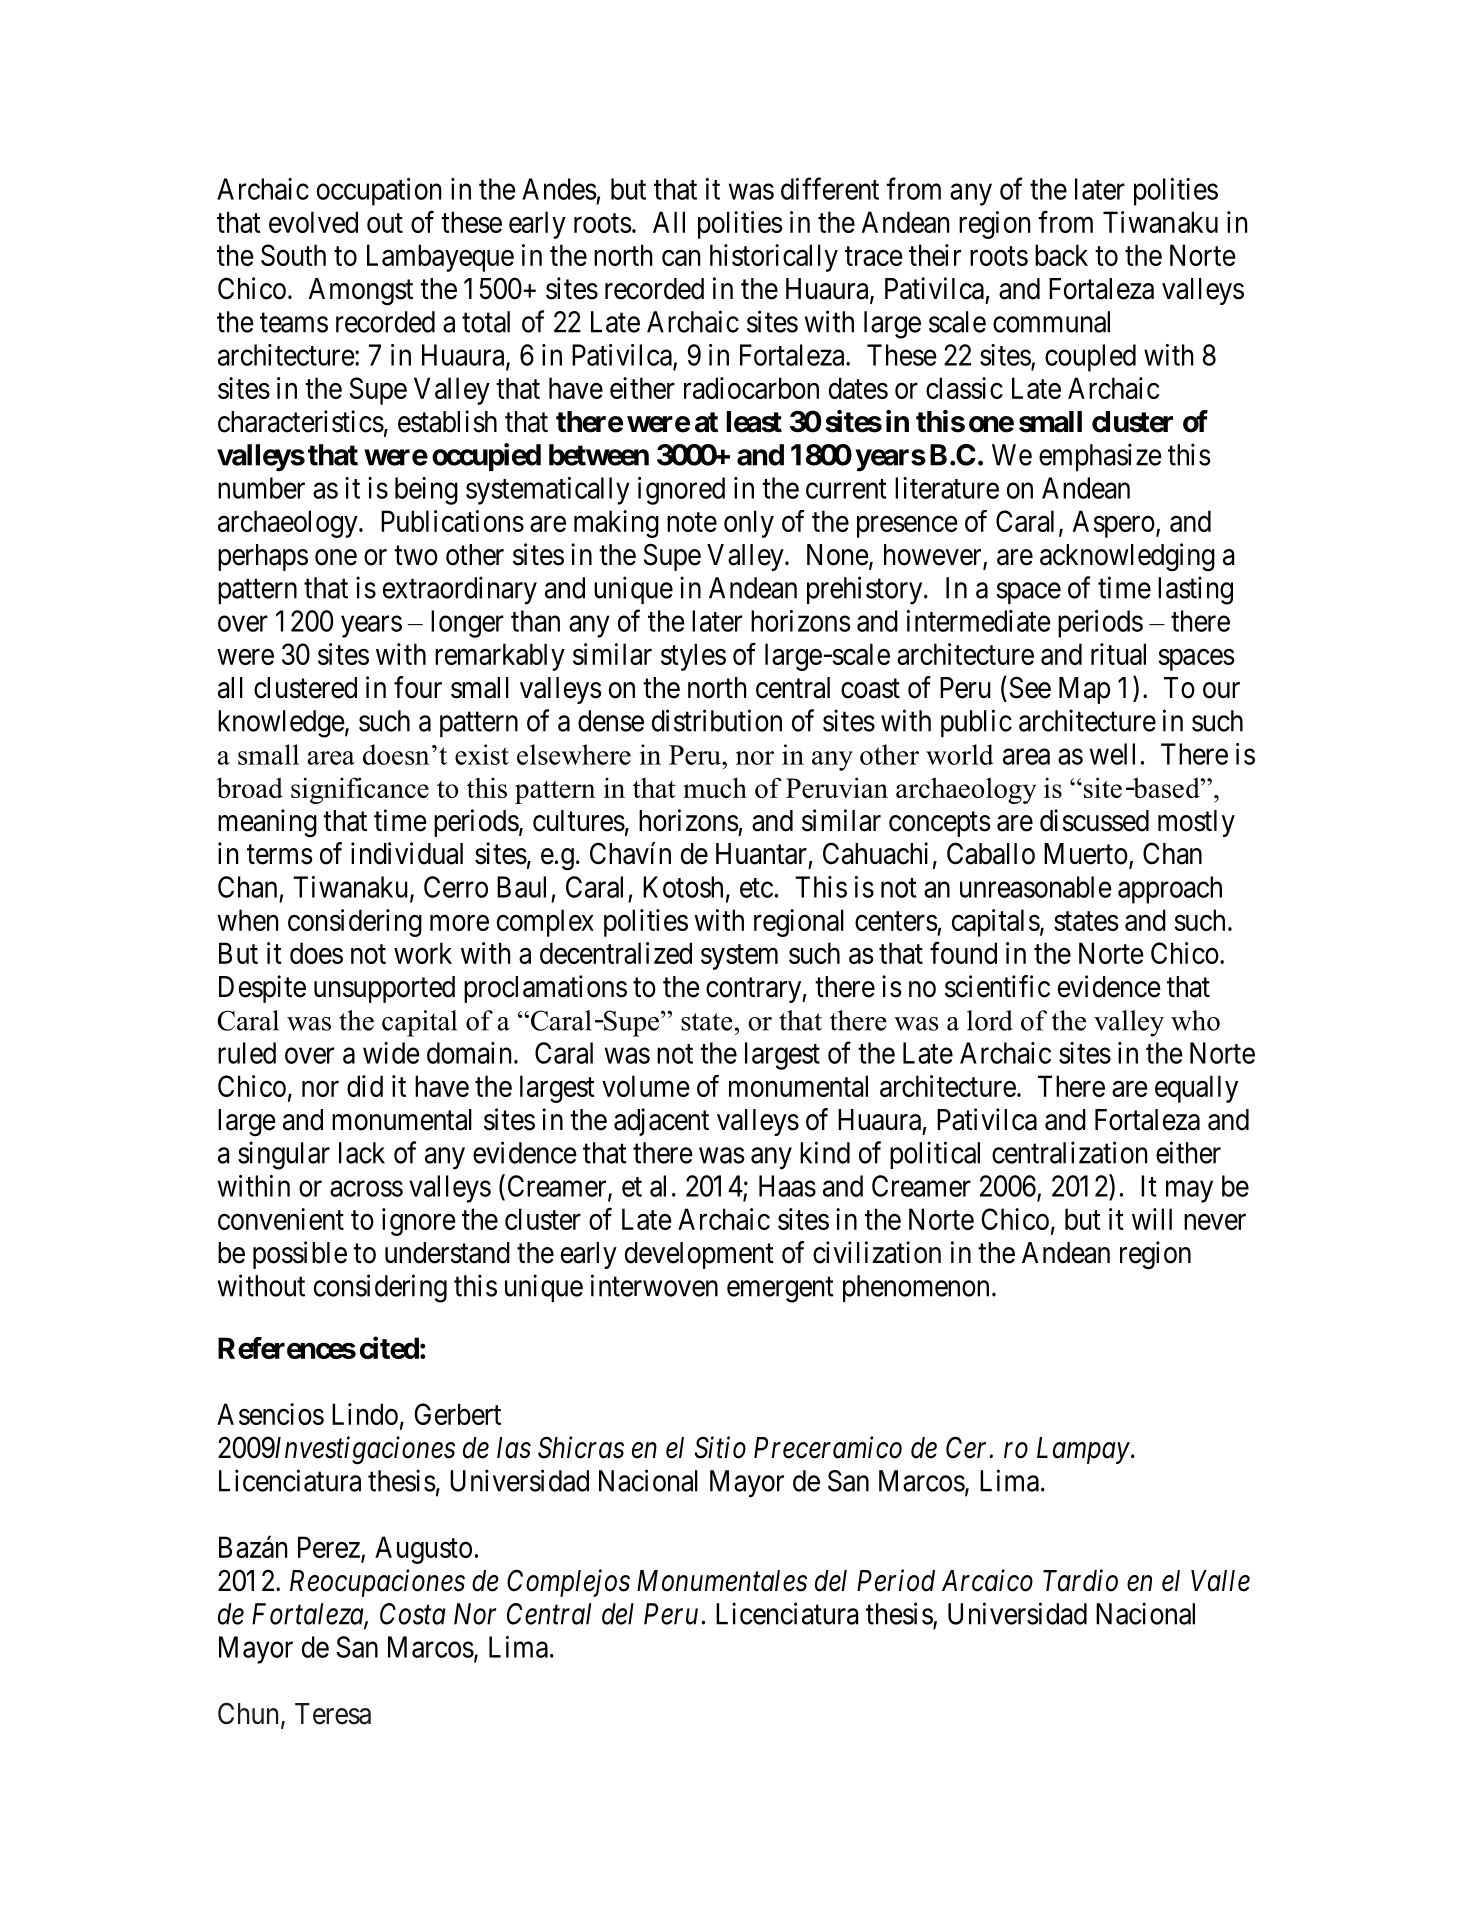 This document has width=1474, height=1907. I want to click on adjacent, so click(661, 1122).
